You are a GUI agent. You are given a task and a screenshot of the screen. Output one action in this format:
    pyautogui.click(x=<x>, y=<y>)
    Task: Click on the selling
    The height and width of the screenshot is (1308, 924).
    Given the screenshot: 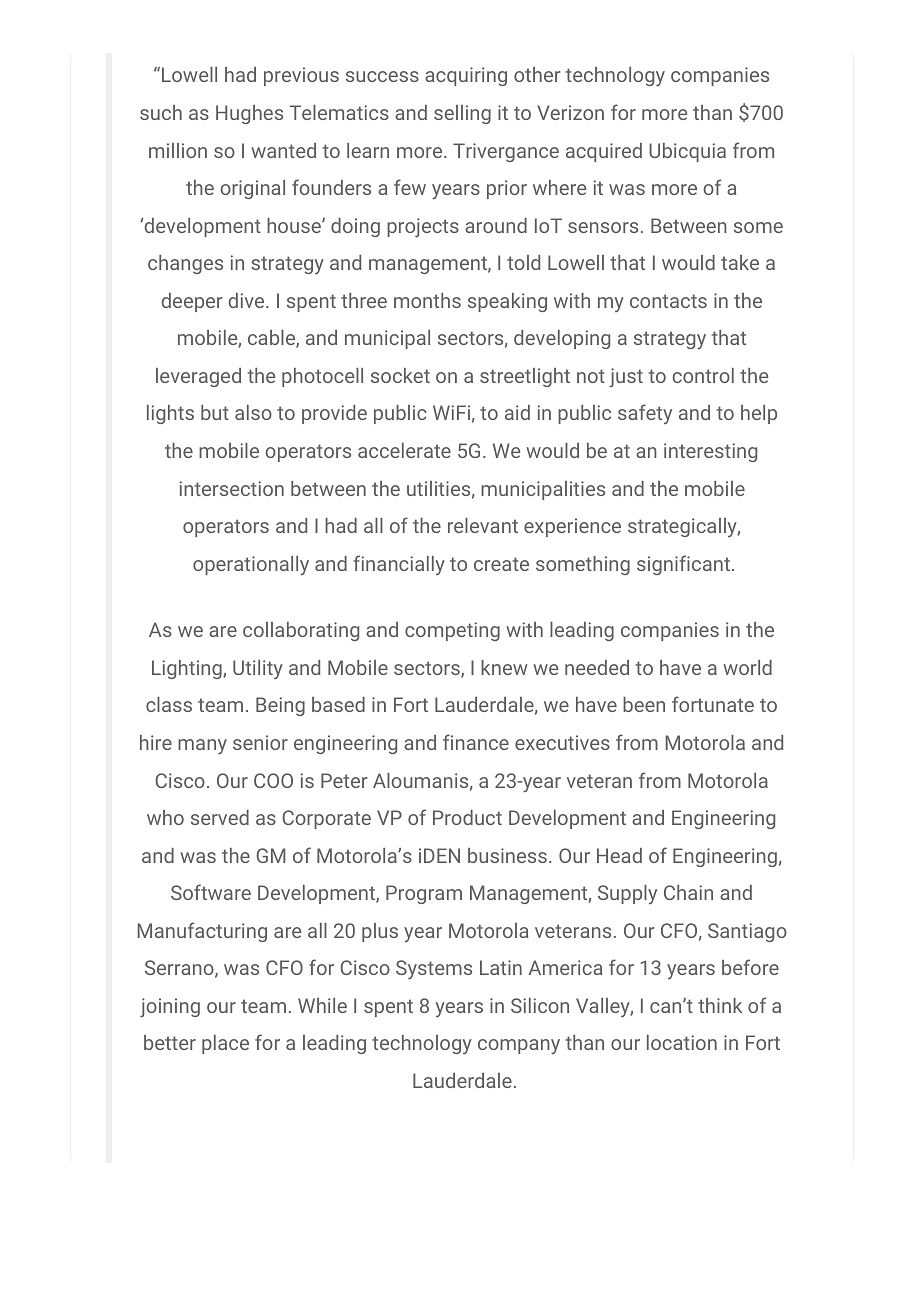 What is the action you would take?
    pyautogui.click(x=462, y=114)
